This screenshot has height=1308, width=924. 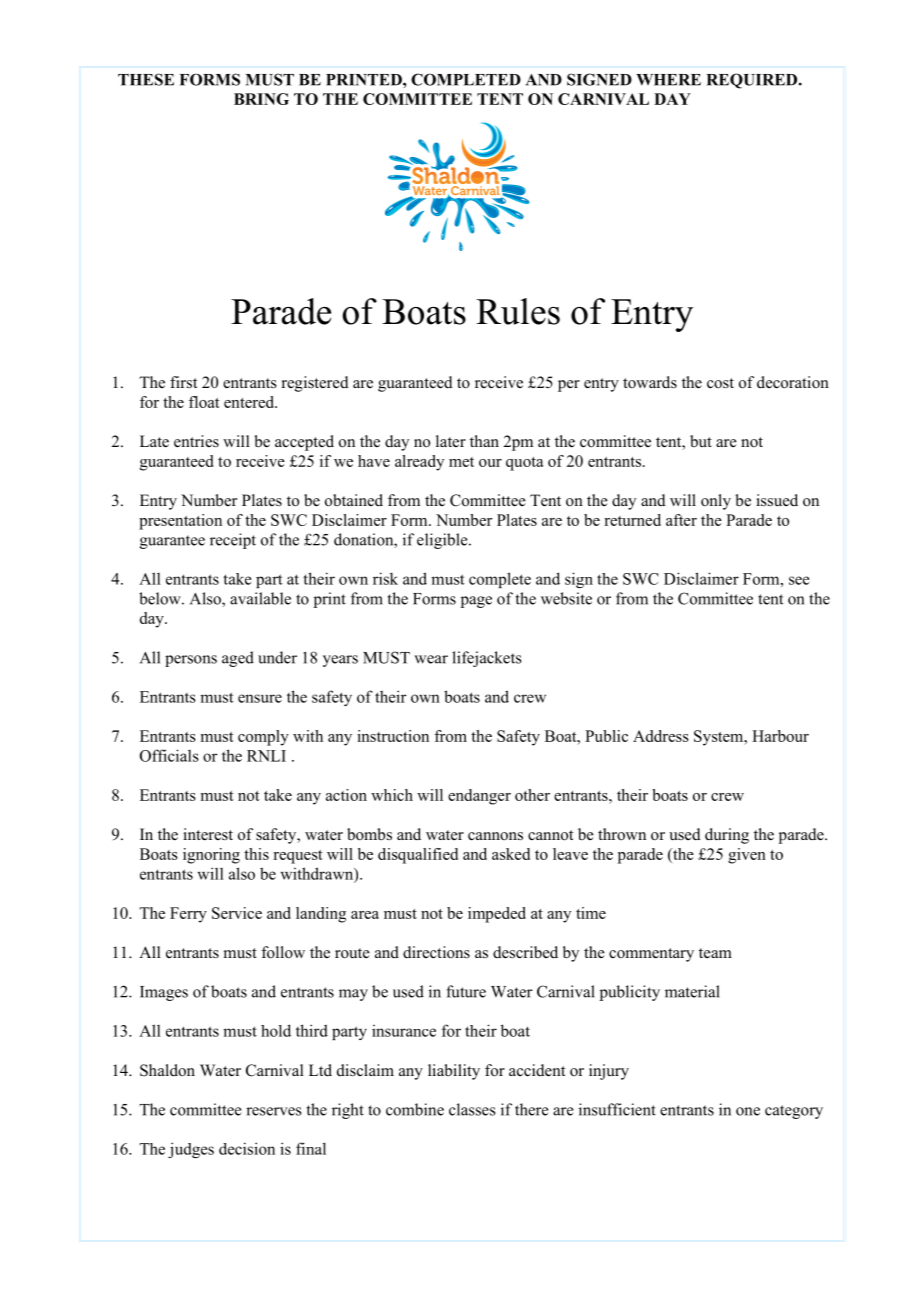 I want to click on decision, so click(x=247, y=1148).
